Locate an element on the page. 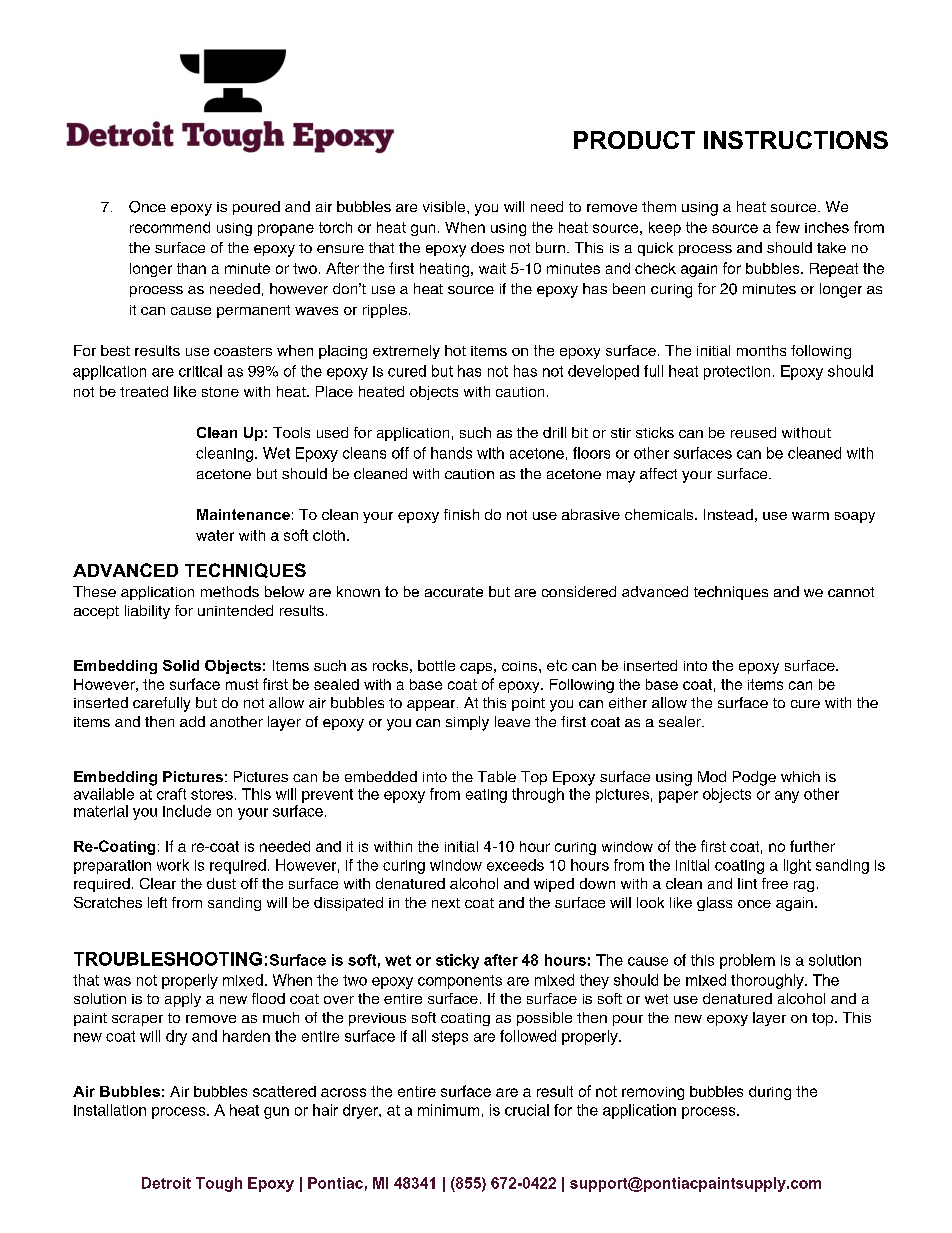  during is located at coordinates (770, 1093).
